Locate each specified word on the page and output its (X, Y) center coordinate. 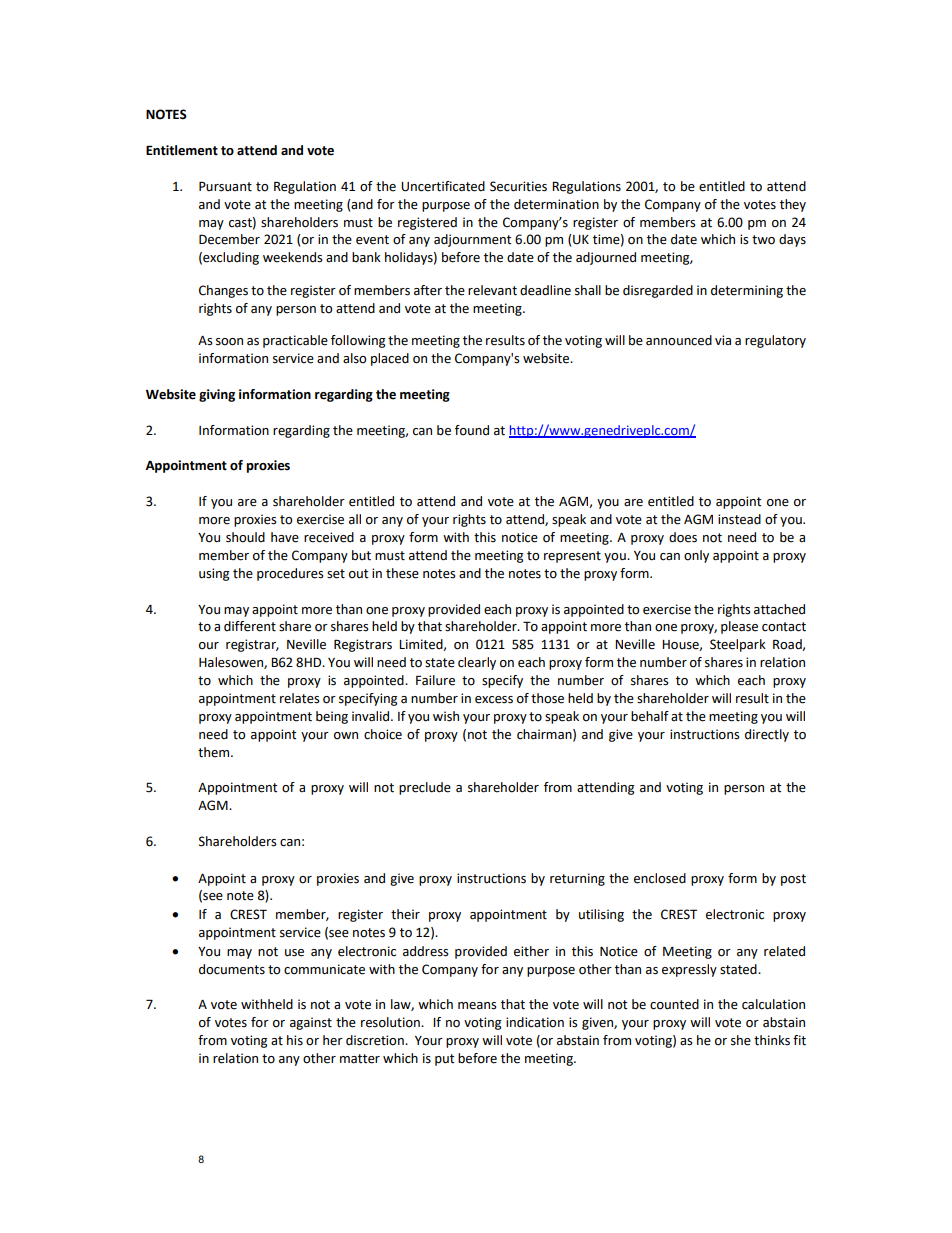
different (250, 626)
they (793, 205)
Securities (518, 186)
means (477, 1006)
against (311, 1023)
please (739, 627)
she (741, 1040)
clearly (477, 663)
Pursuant (225, 186)
